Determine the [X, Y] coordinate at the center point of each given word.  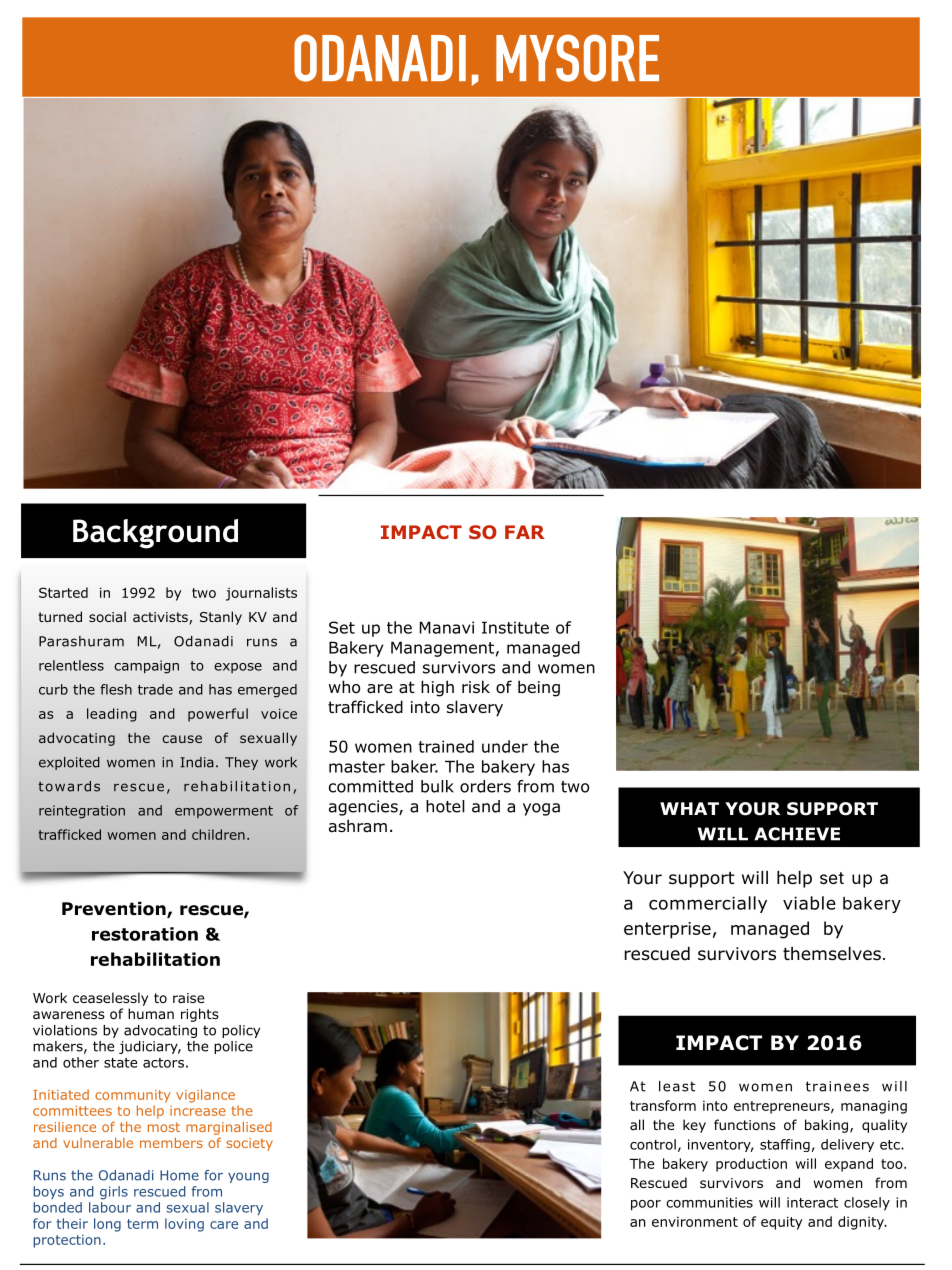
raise [188, 998]
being [539, 688]
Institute [515, 627]
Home [179, 1175]
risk [476, 686]
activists [161, 618]
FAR [525, 532]
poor [646, 1205]
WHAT [689, 808]
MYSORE [577, 58]
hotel [445, 806]
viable [809, 903]
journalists [261, 594]
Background [155, 534]
